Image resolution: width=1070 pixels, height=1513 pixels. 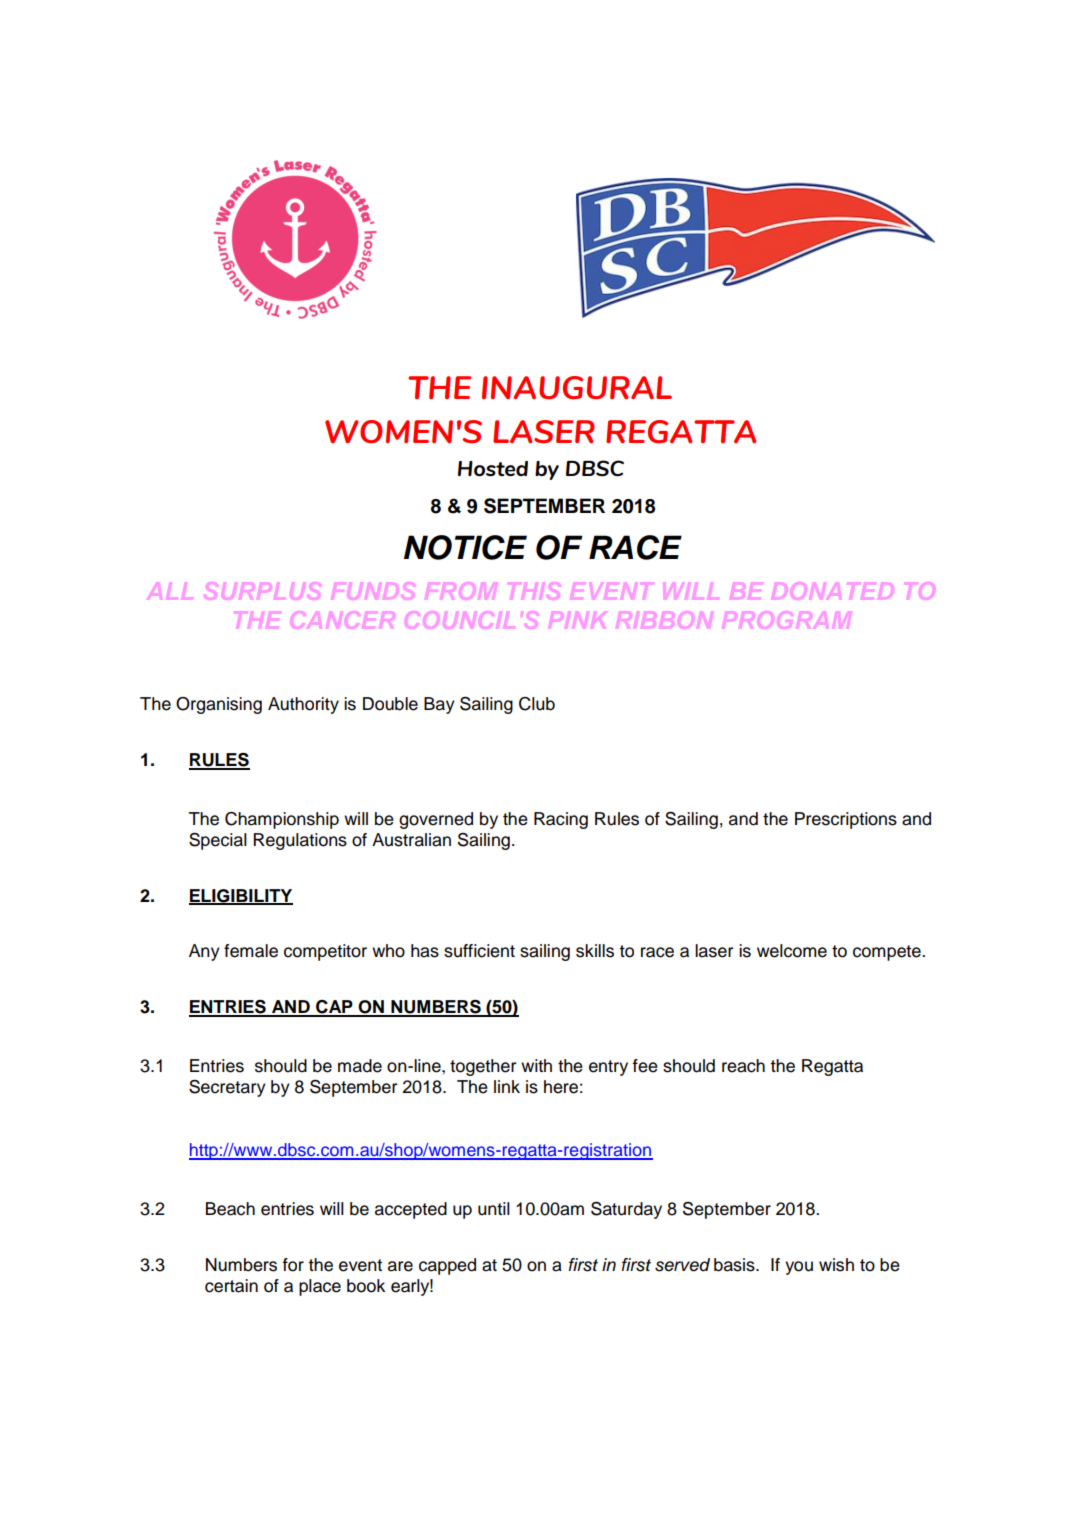 I want to click on Hosted, so click(x=493, y=468).
